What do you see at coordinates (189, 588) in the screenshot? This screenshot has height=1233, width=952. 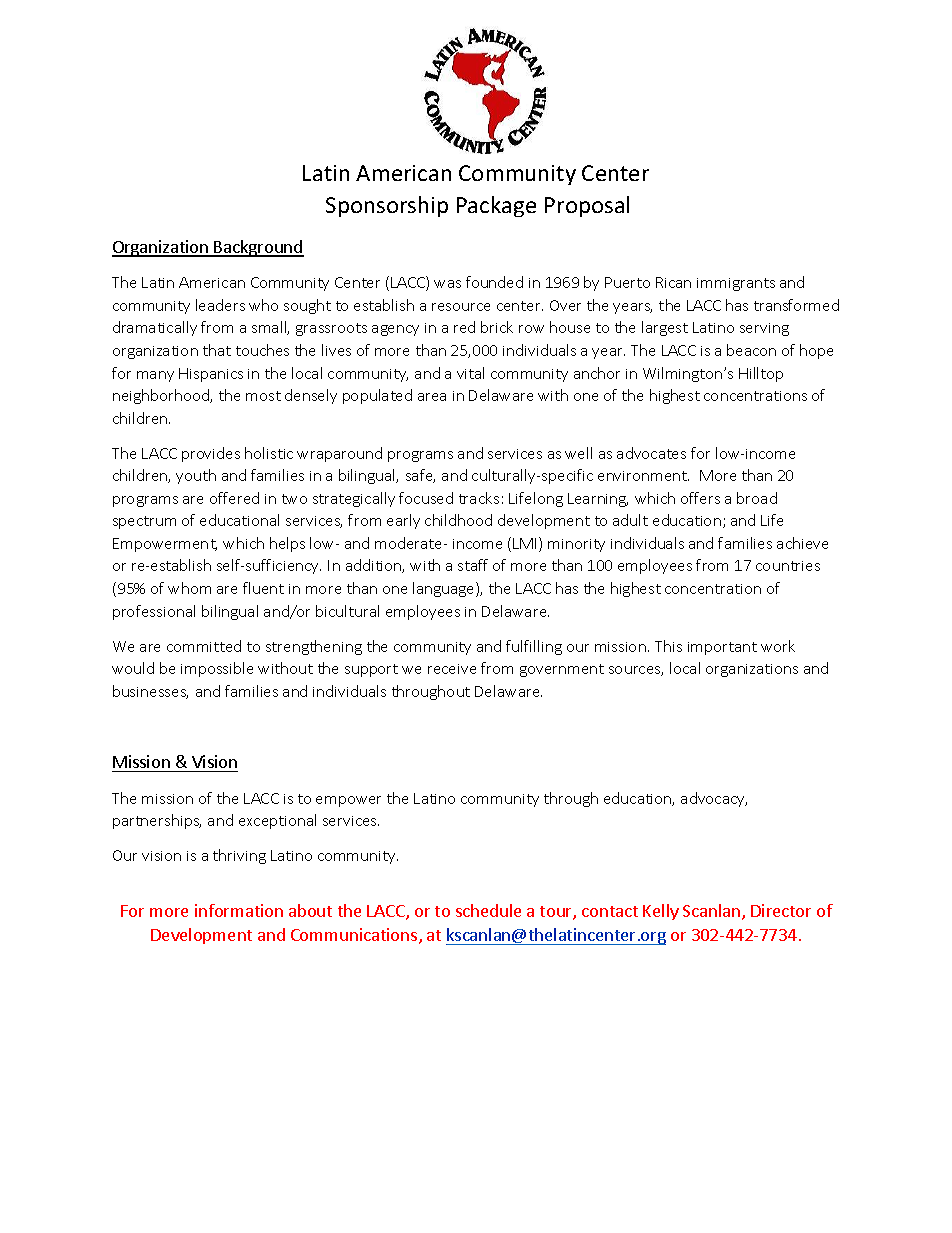 I see `whom` at bounding box center [189, 588].
